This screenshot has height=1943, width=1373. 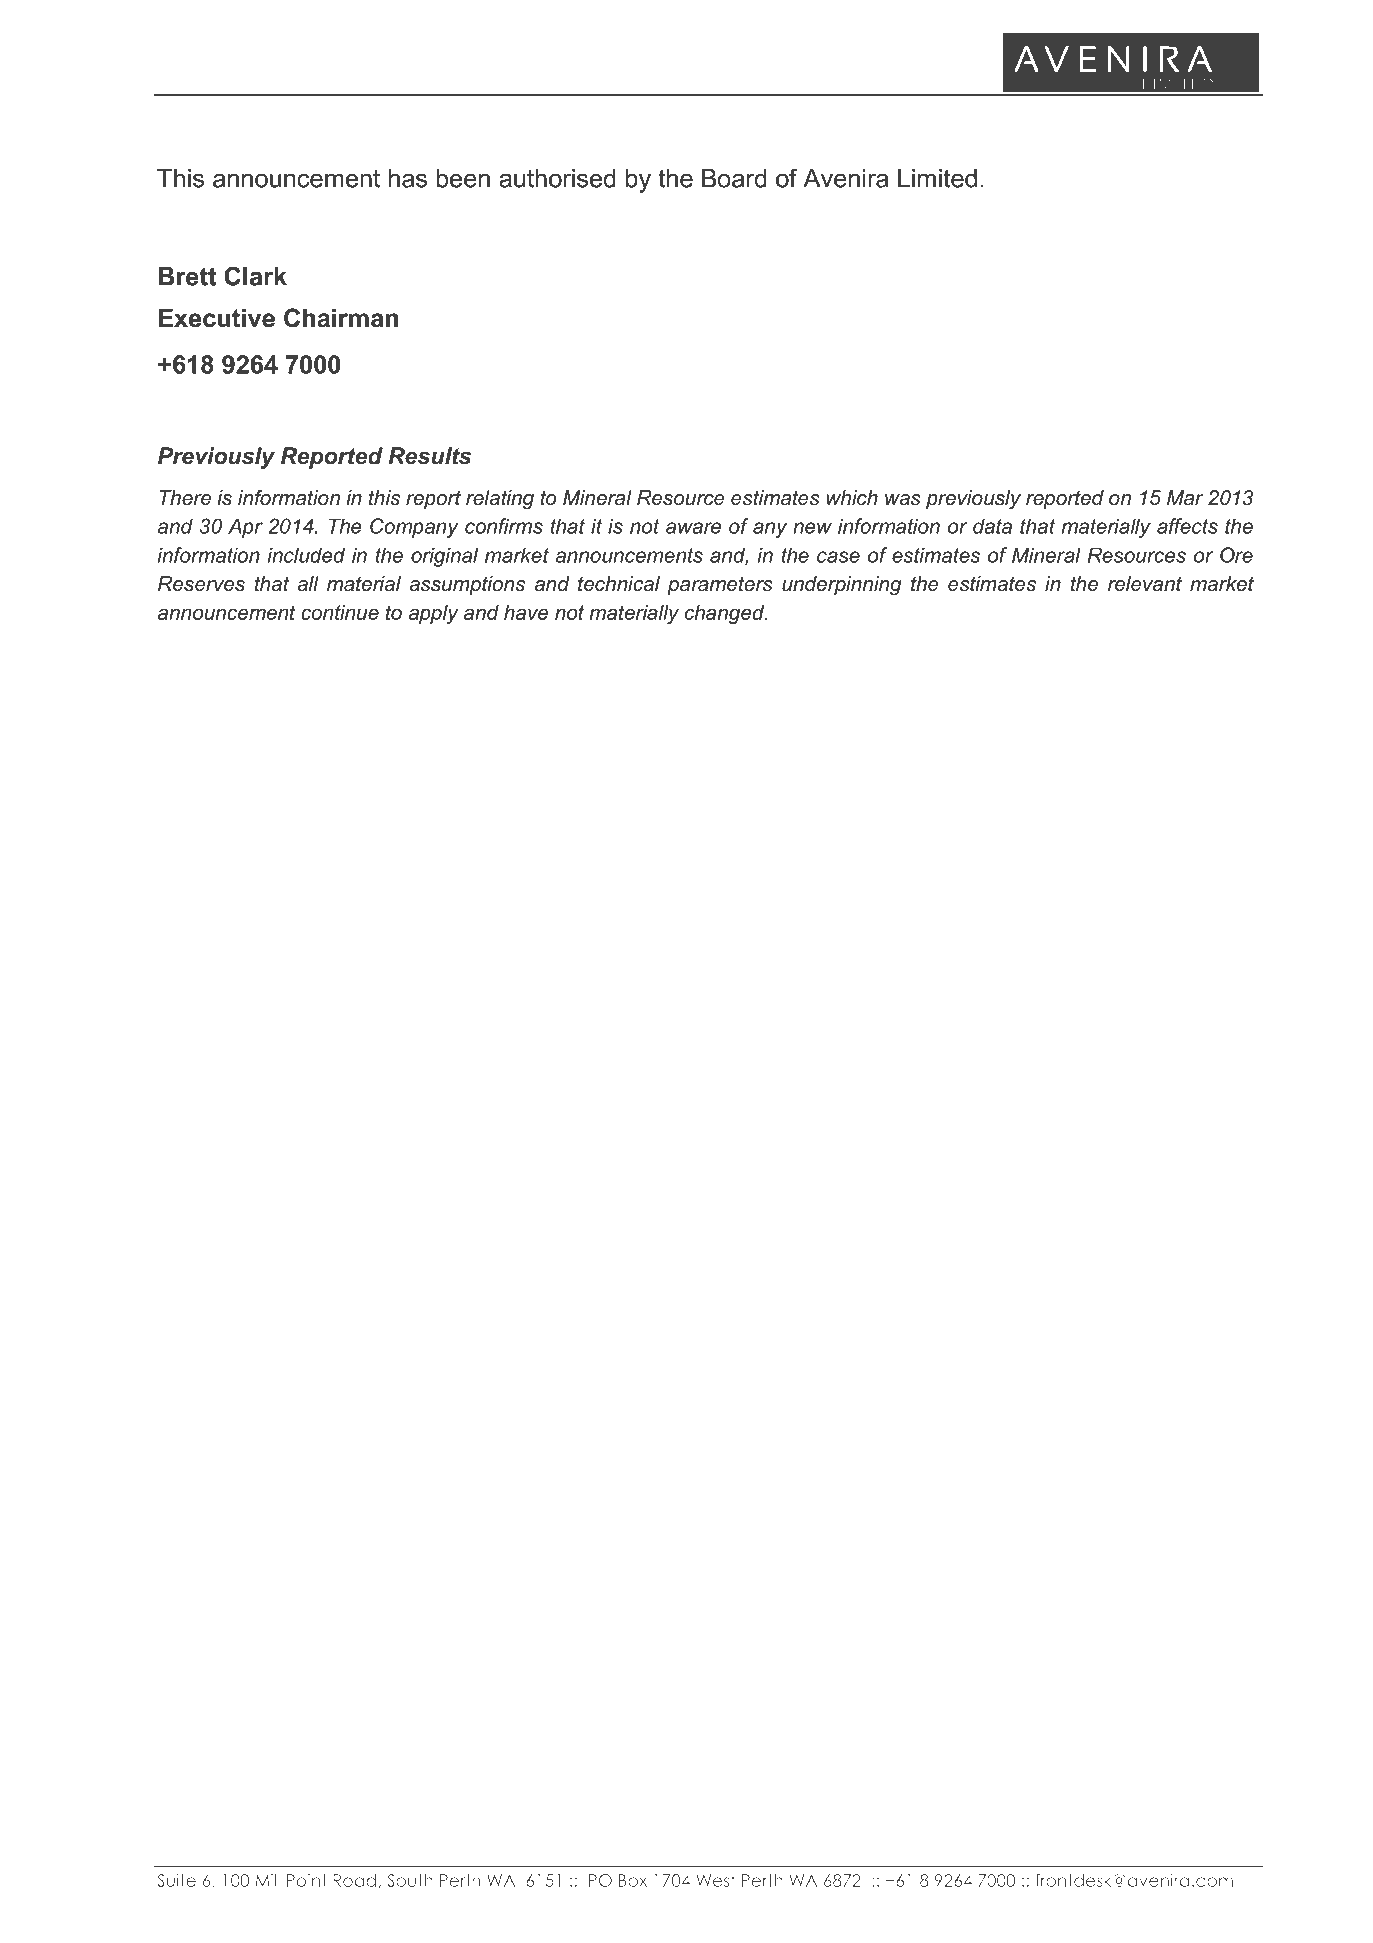 I want to click on relevant, so click(x=1145, y=584).
